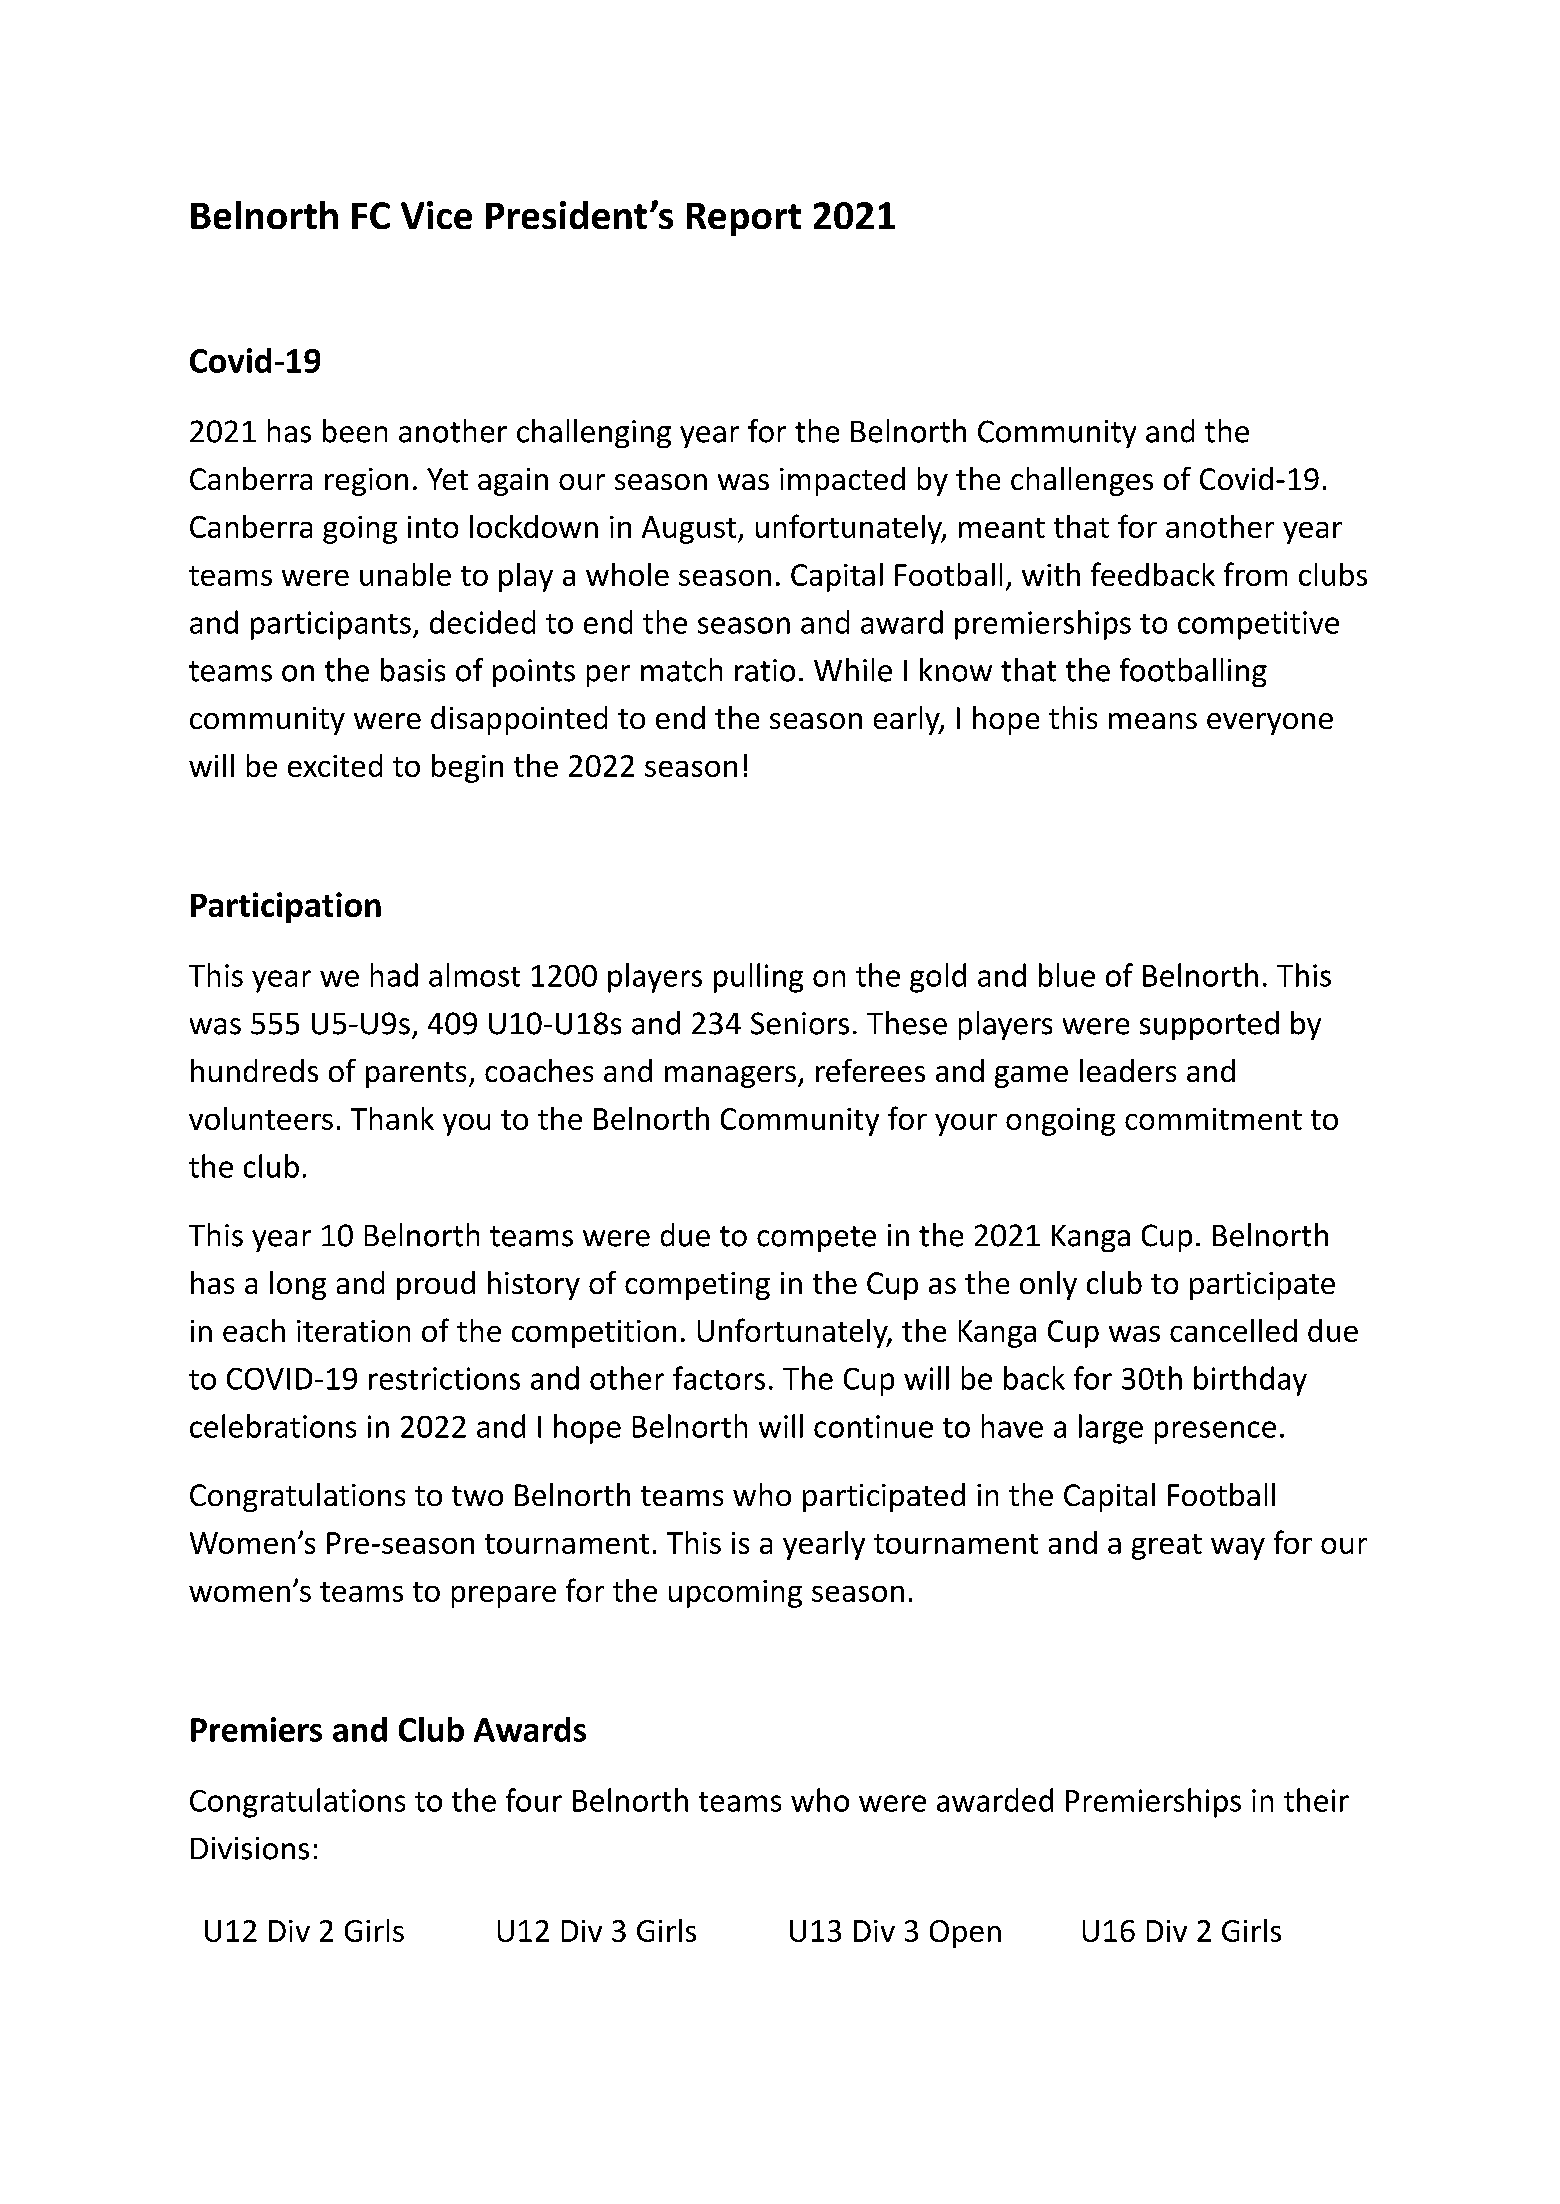 This screenshot has width=1560, height=2204. I want to click on Report, so click(744, 219).
